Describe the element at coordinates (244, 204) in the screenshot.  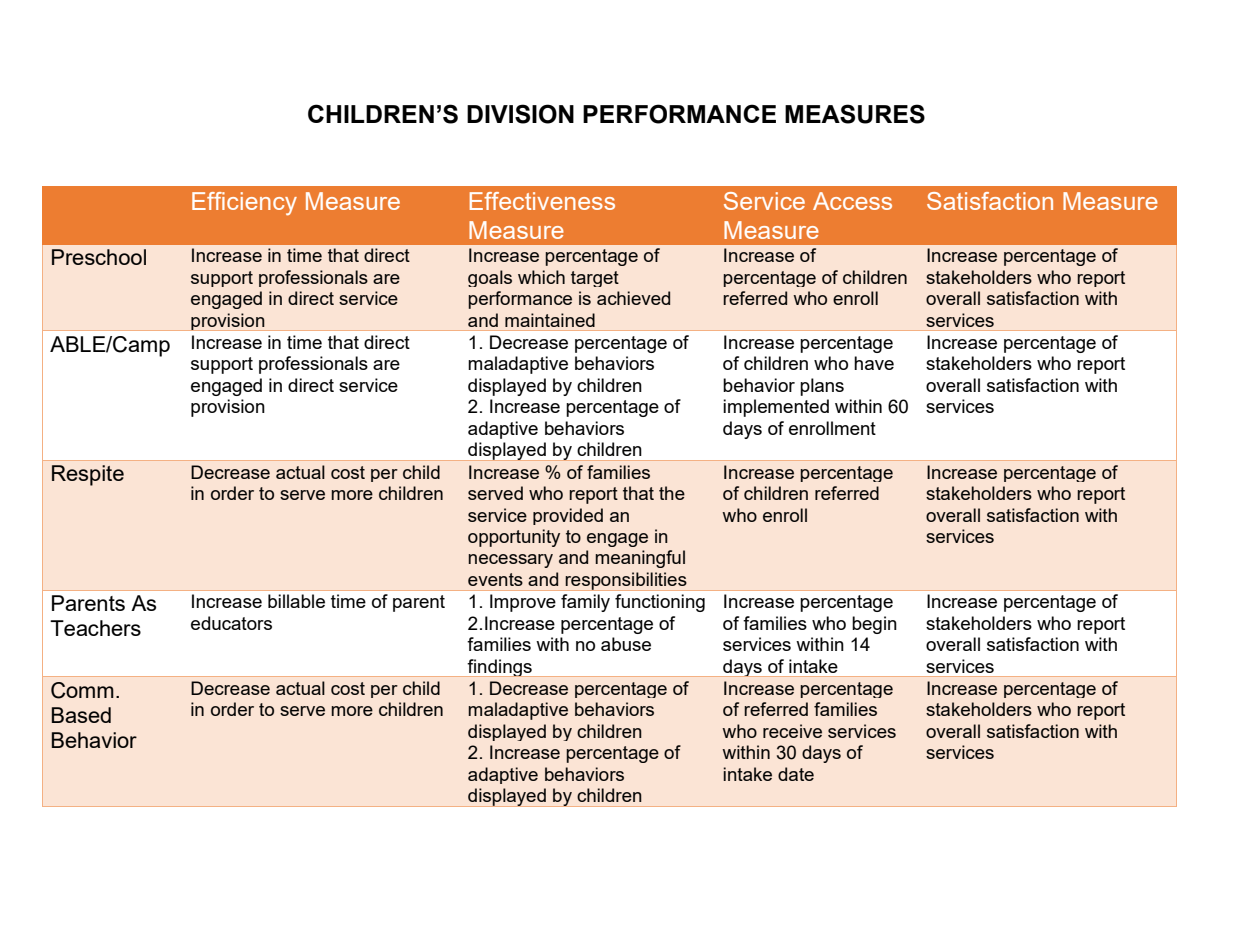
I see `Efficiency` at that location.
